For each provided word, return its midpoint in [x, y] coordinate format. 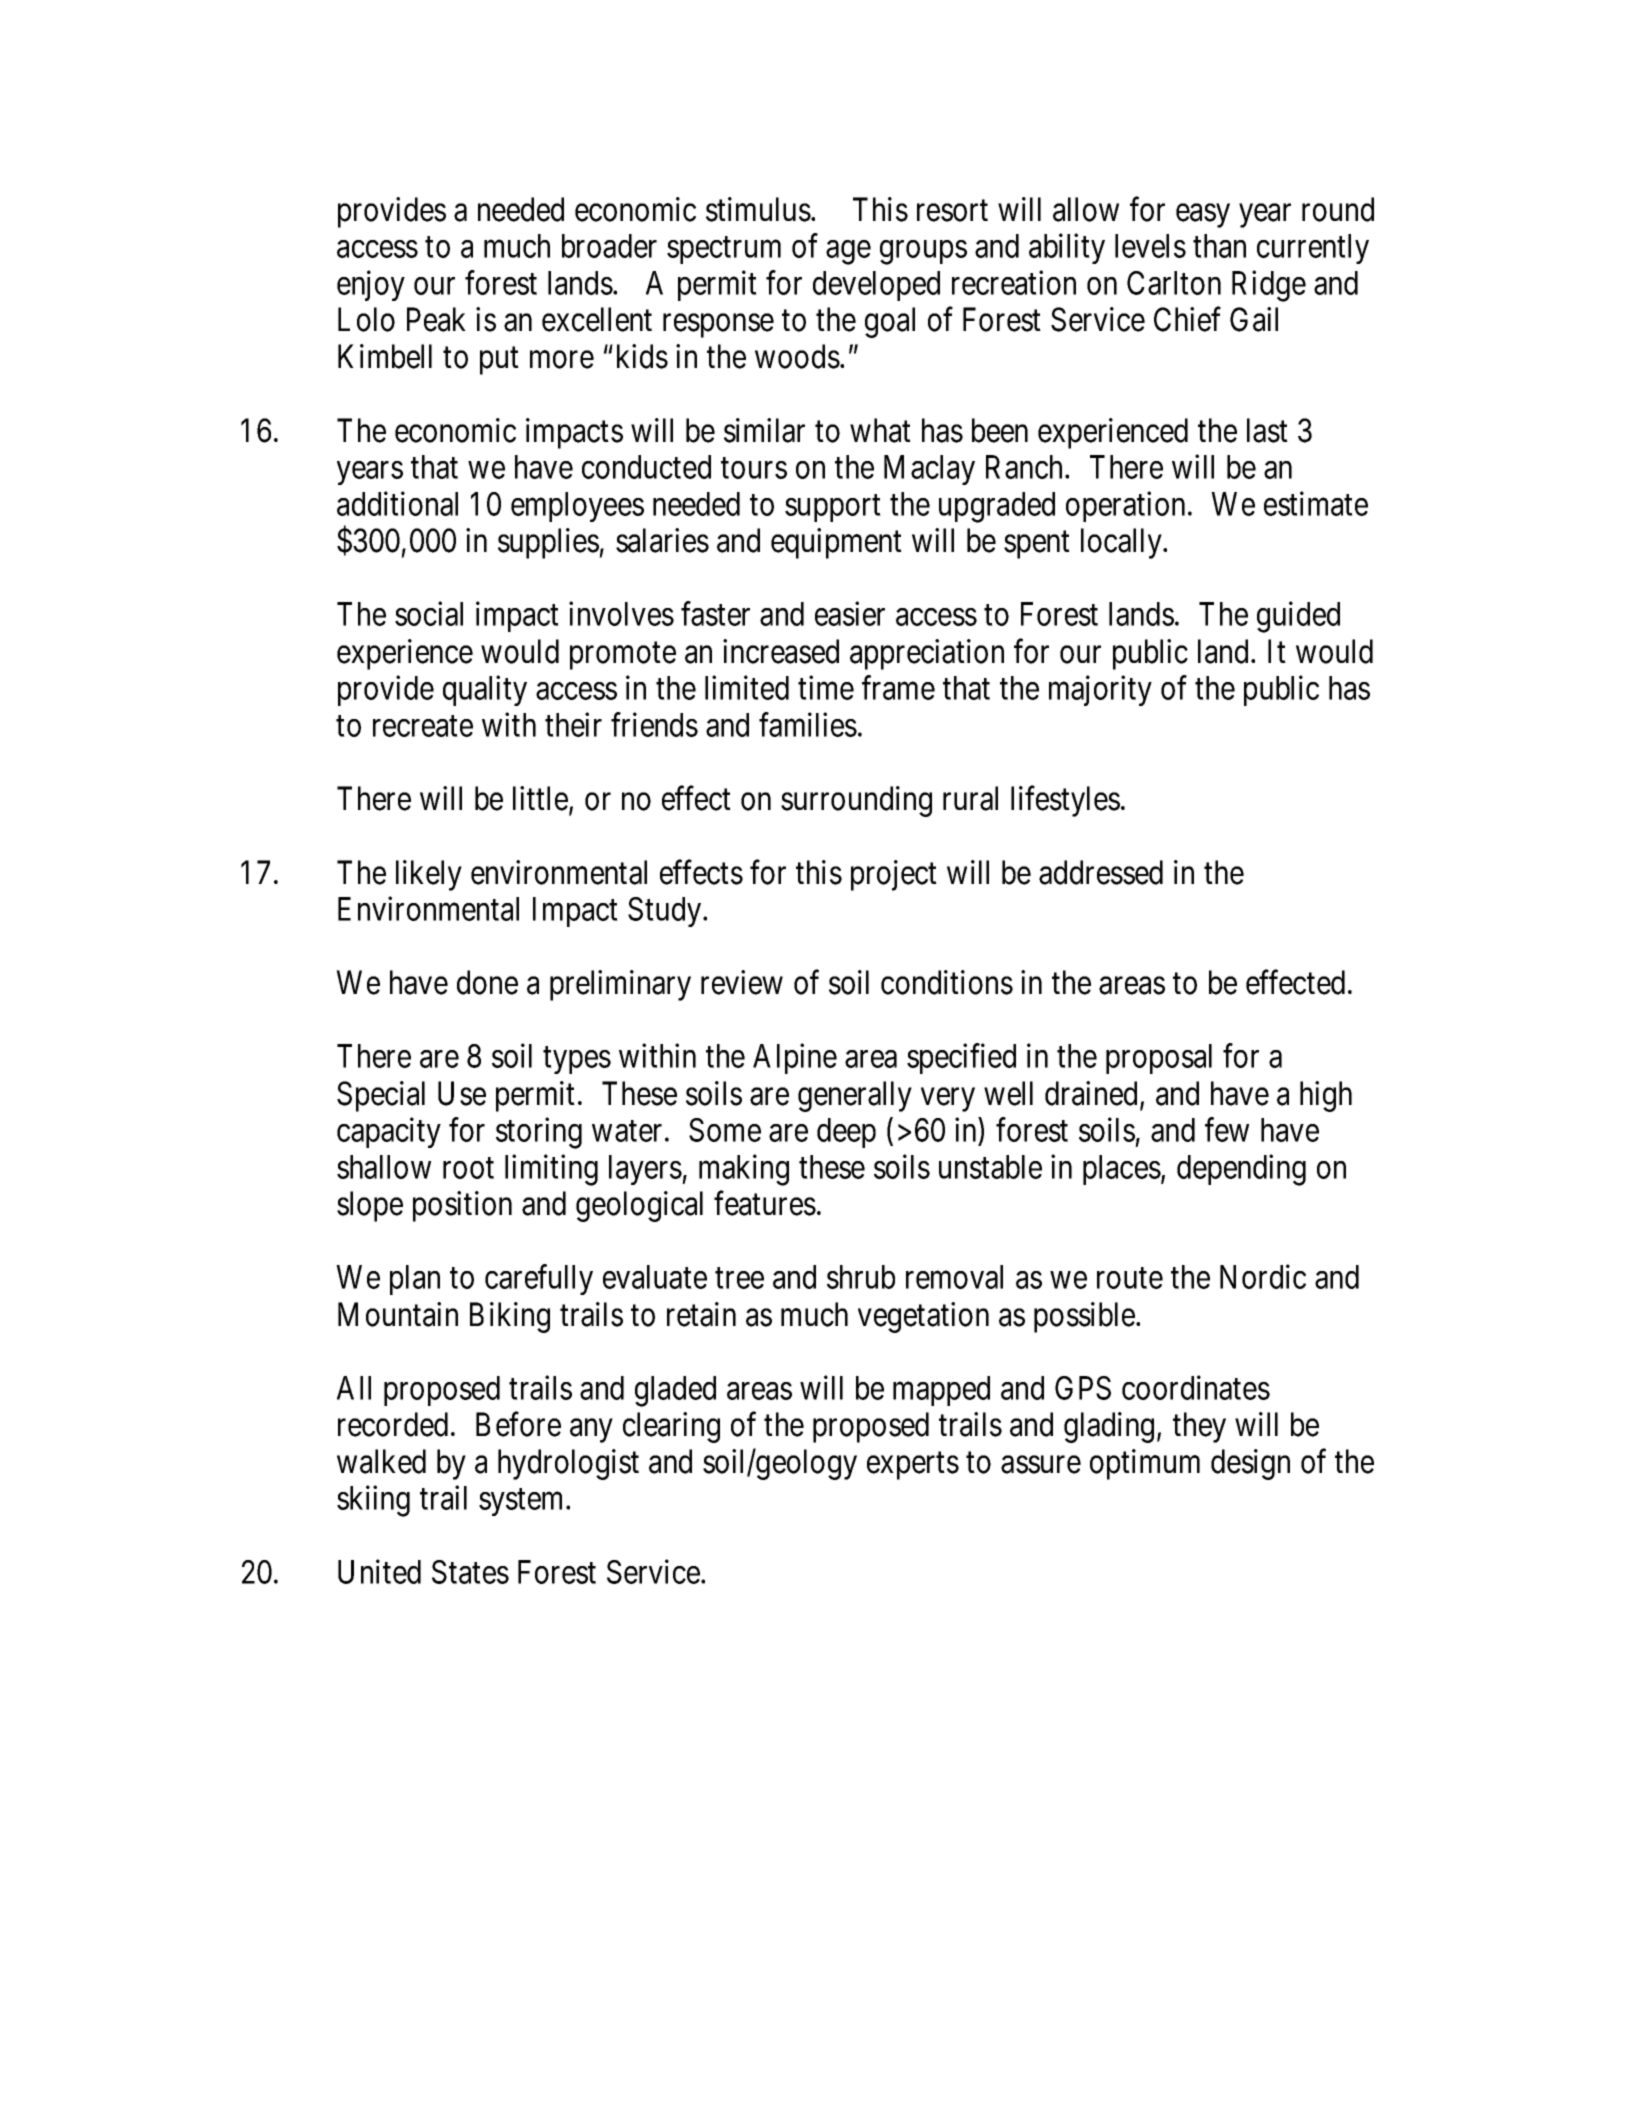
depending [1241, 1170]
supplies [549, 543]
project [894, 875]
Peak [436, 319]
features [765, 1203]
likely [429, 875]
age [848, 252]
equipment [836, 543]
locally [1123, 543]
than [1219, 246]
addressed [1101, 872]
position [462, 1206]
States [470, 1572]
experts [913, 1466]
